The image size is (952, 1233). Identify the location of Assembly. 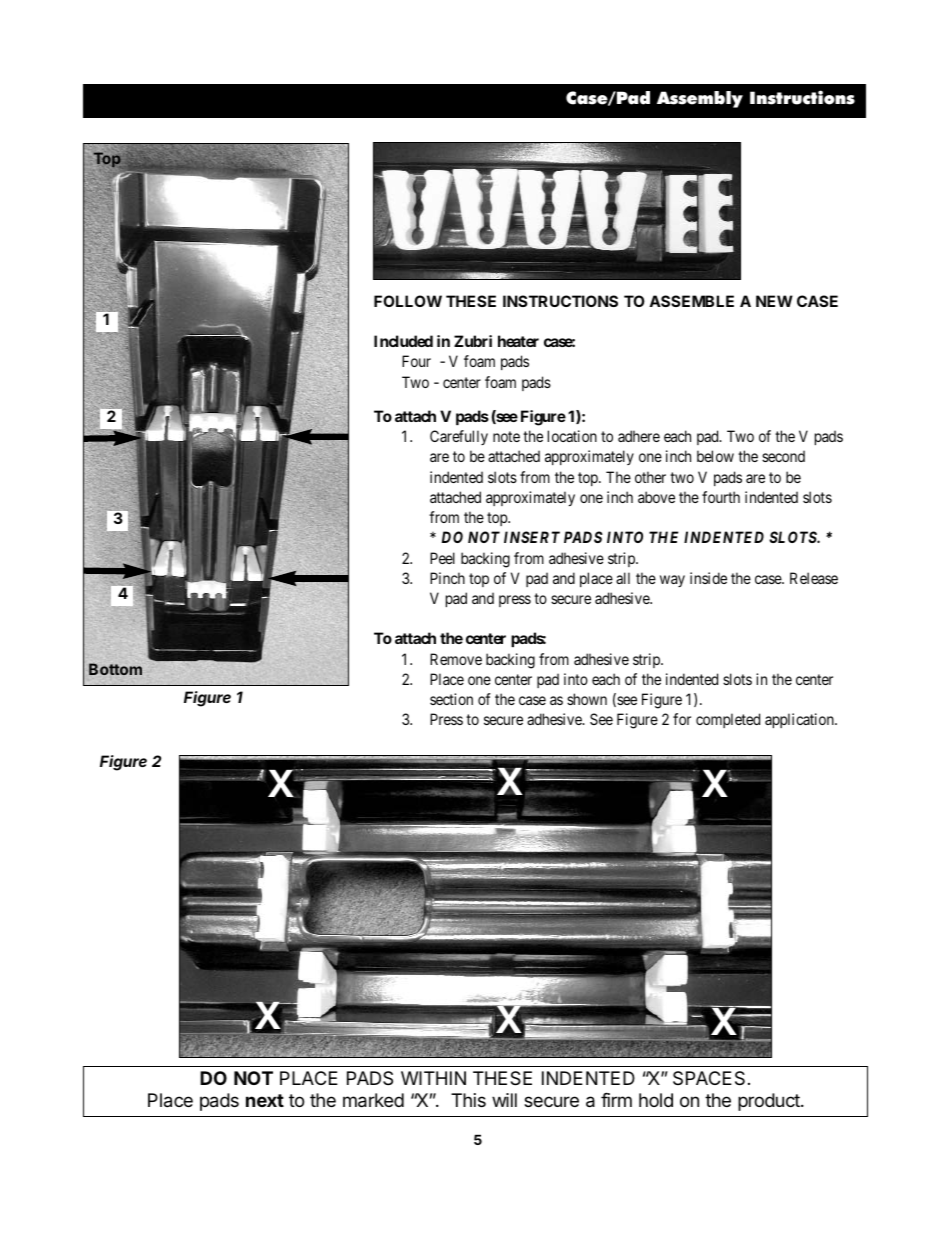
(700, 99).
